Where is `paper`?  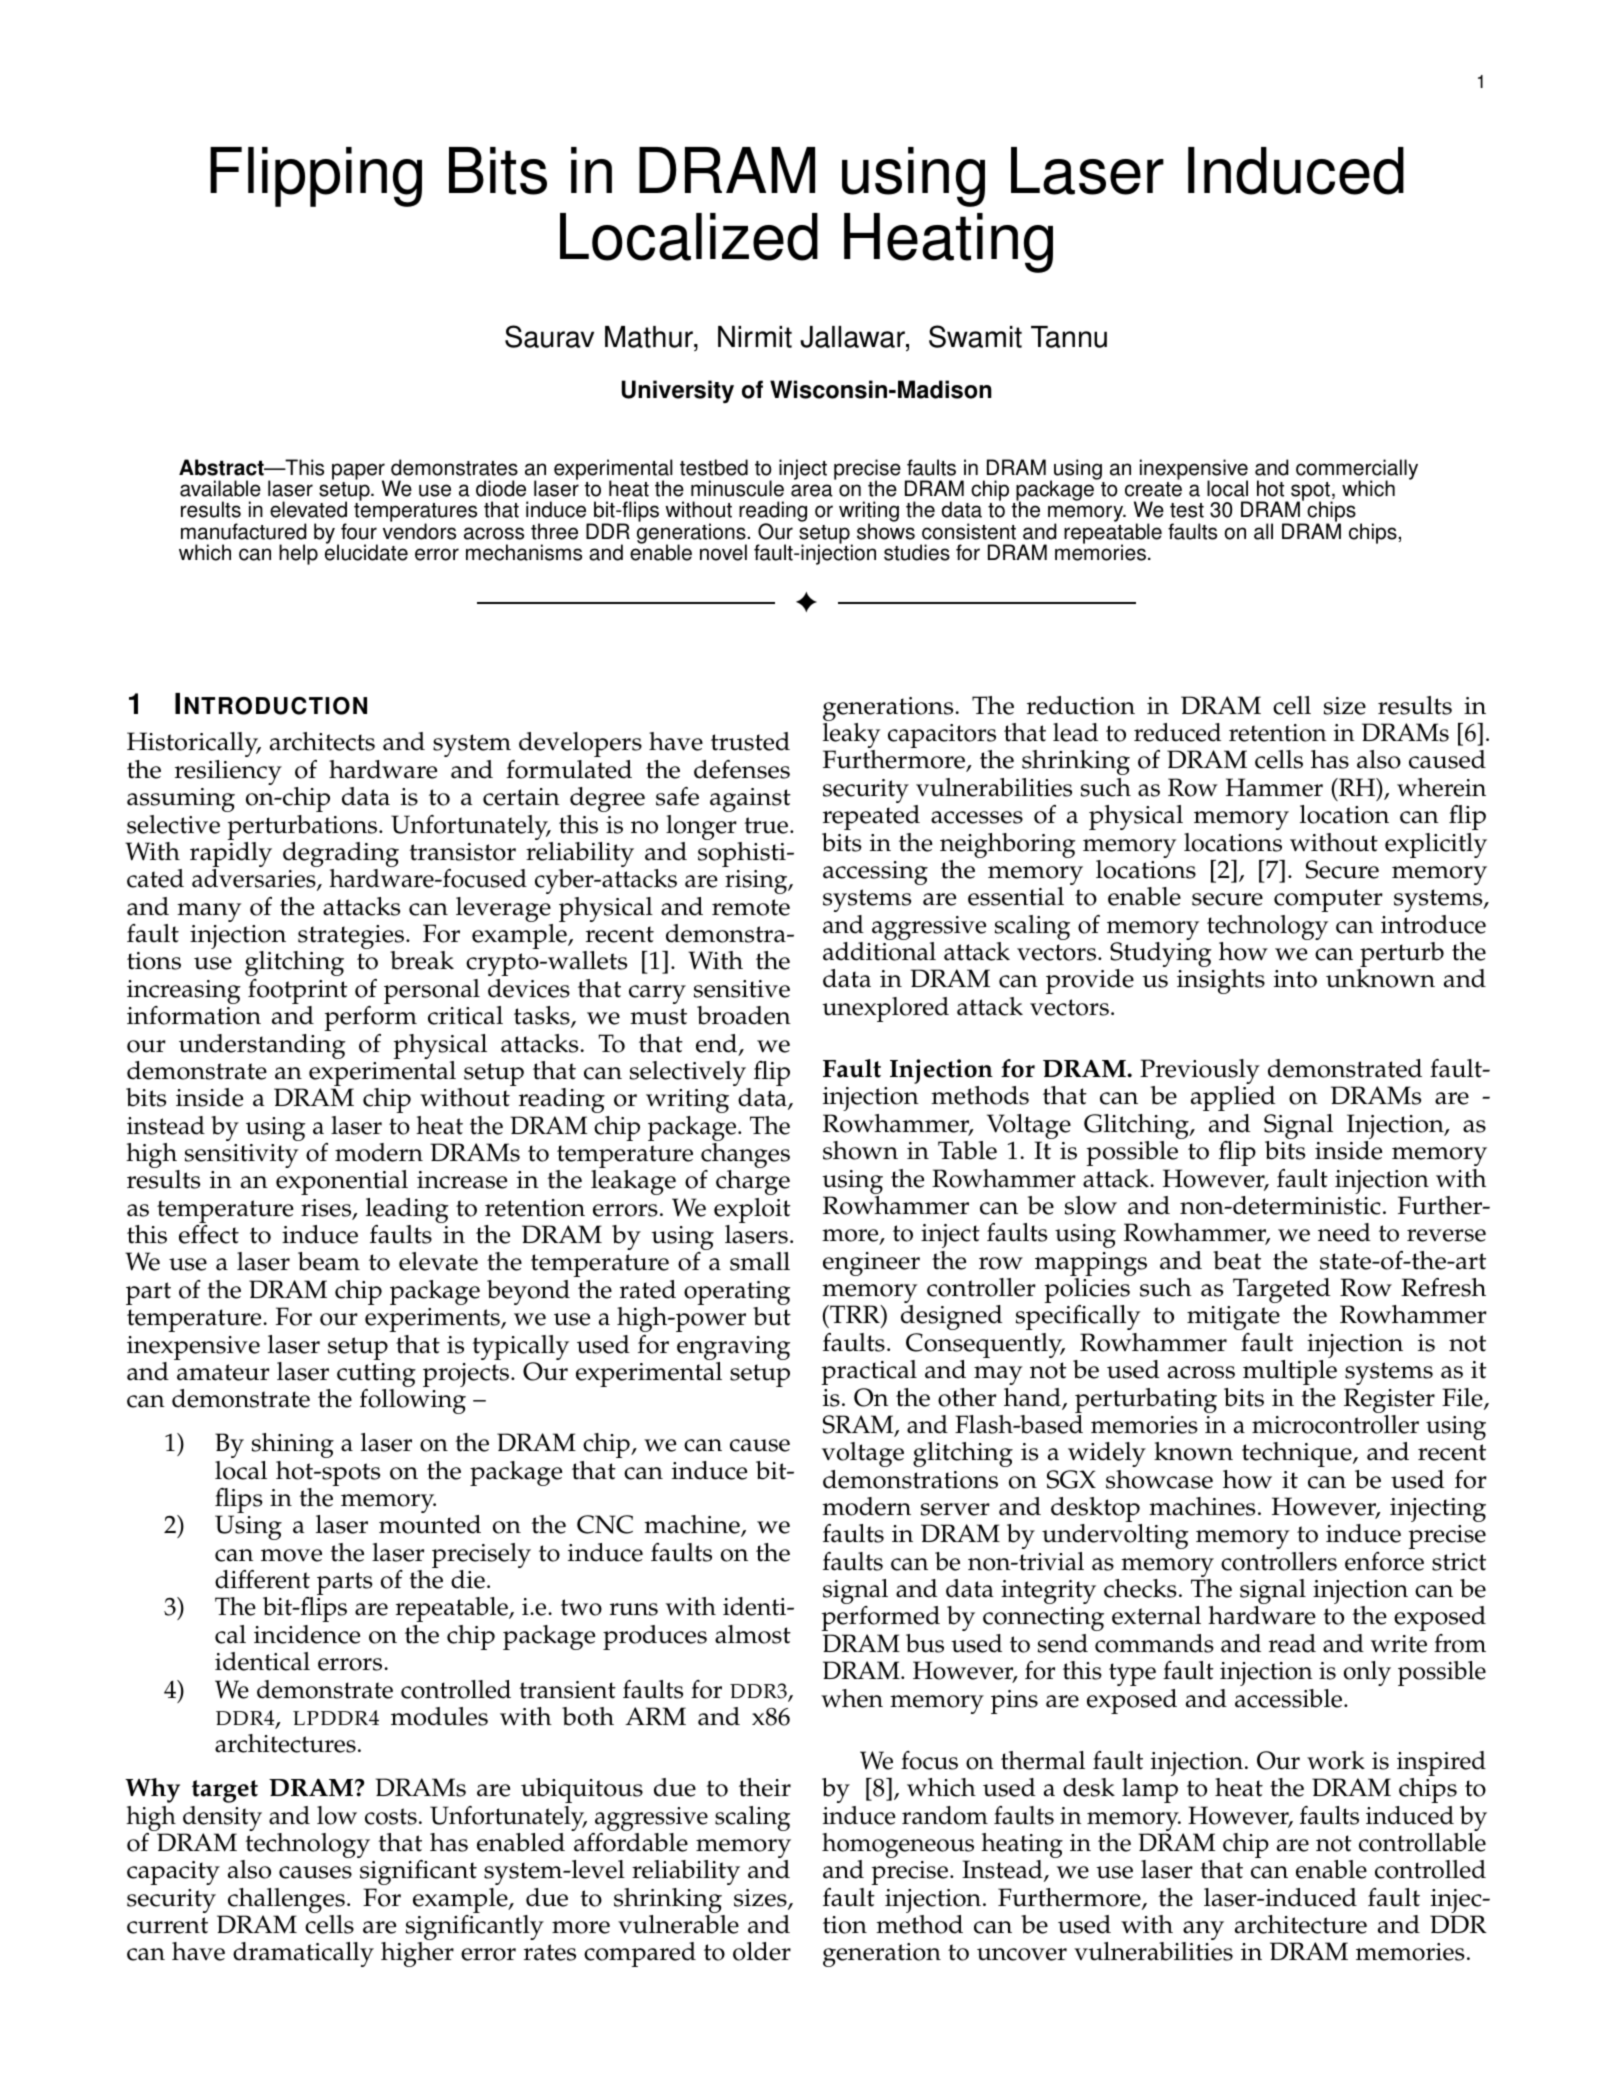 paper is located at coordinates (358, 472).
